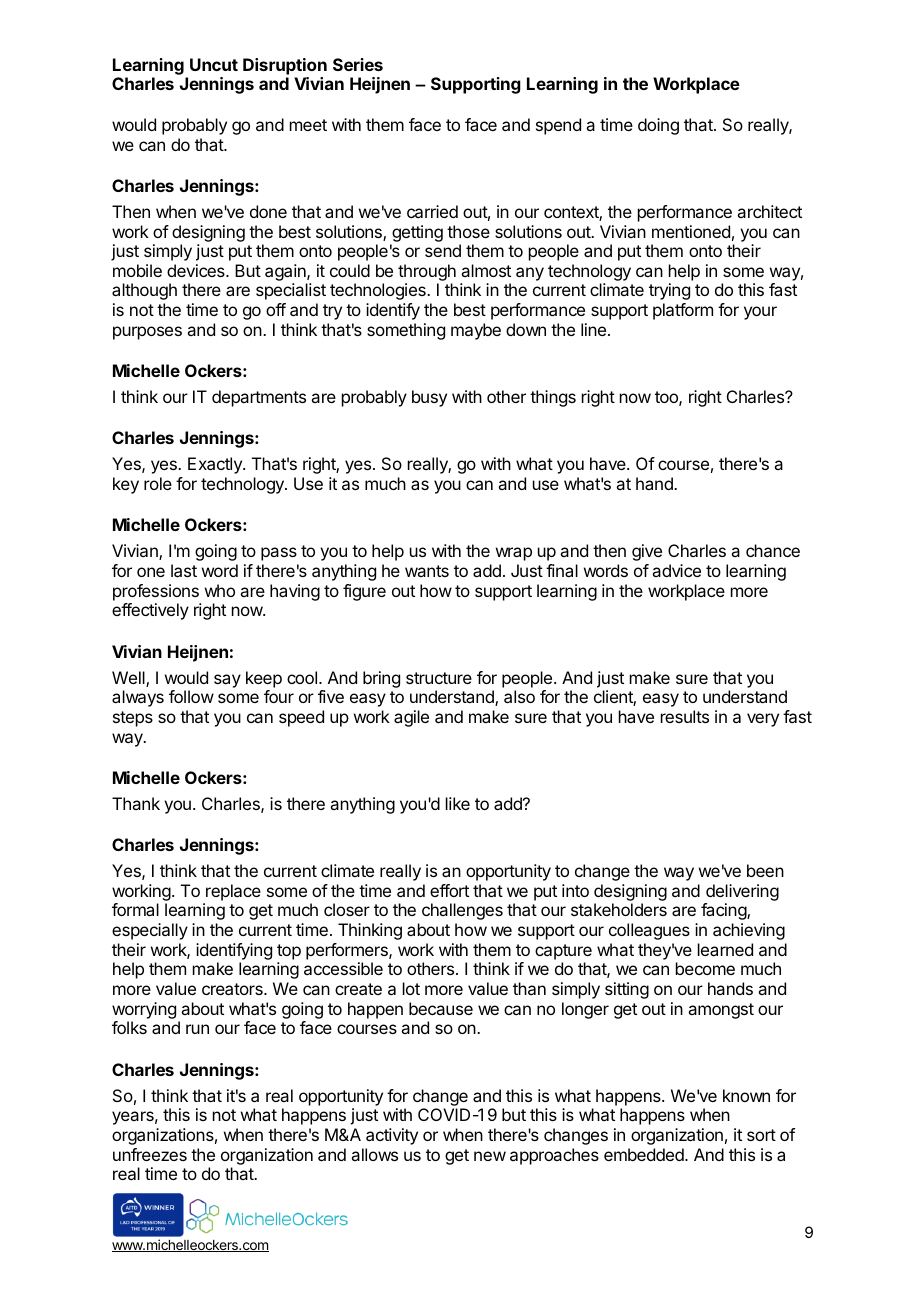 The height and width of the image is (1308, 924). What do you see at coordinates (197, 1029) in the image?
I see `run` at bounding box center [197, 1029].
